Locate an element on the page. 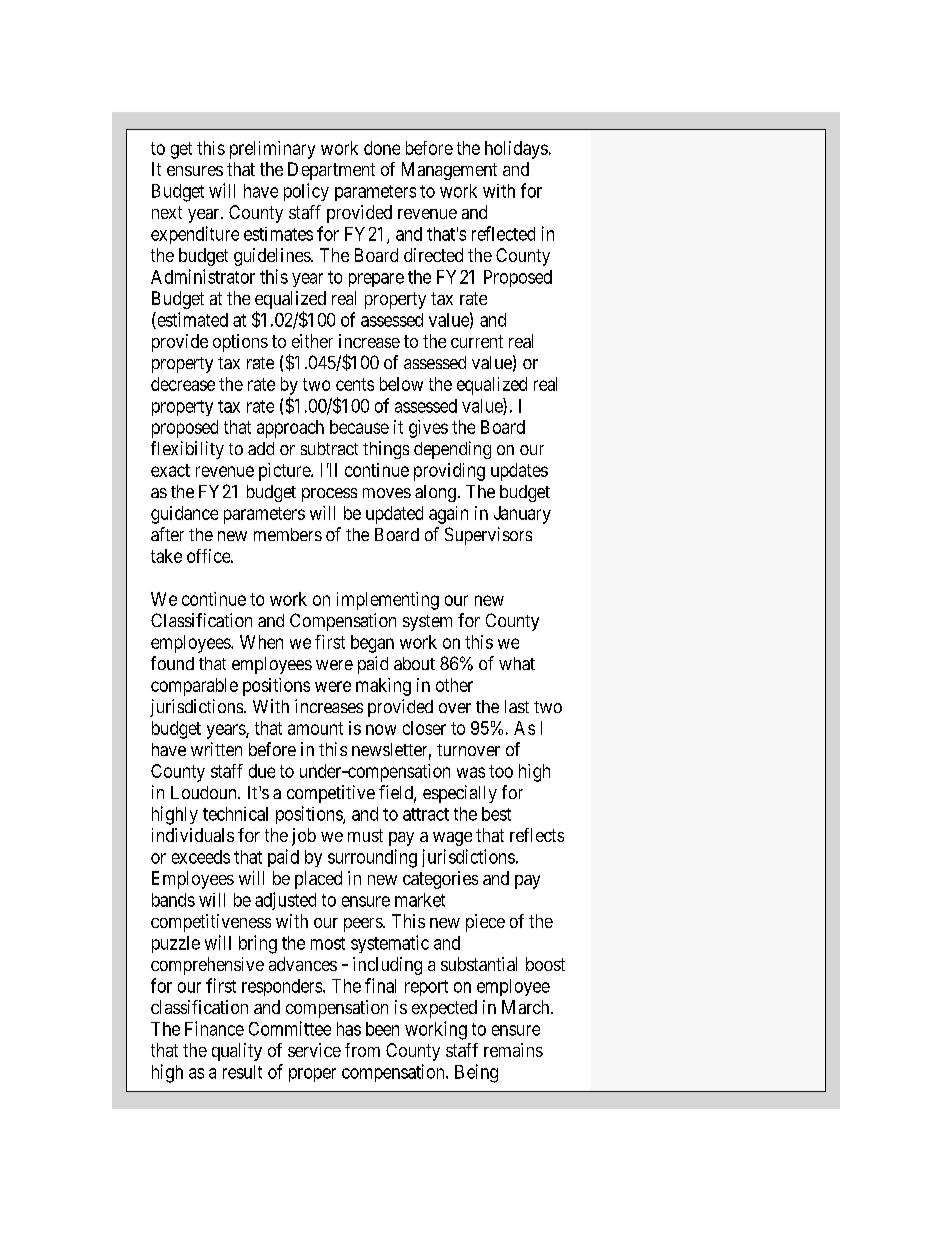 The height and width of the image is (1233, 952). holidays is located at coordinates (516, 150).
